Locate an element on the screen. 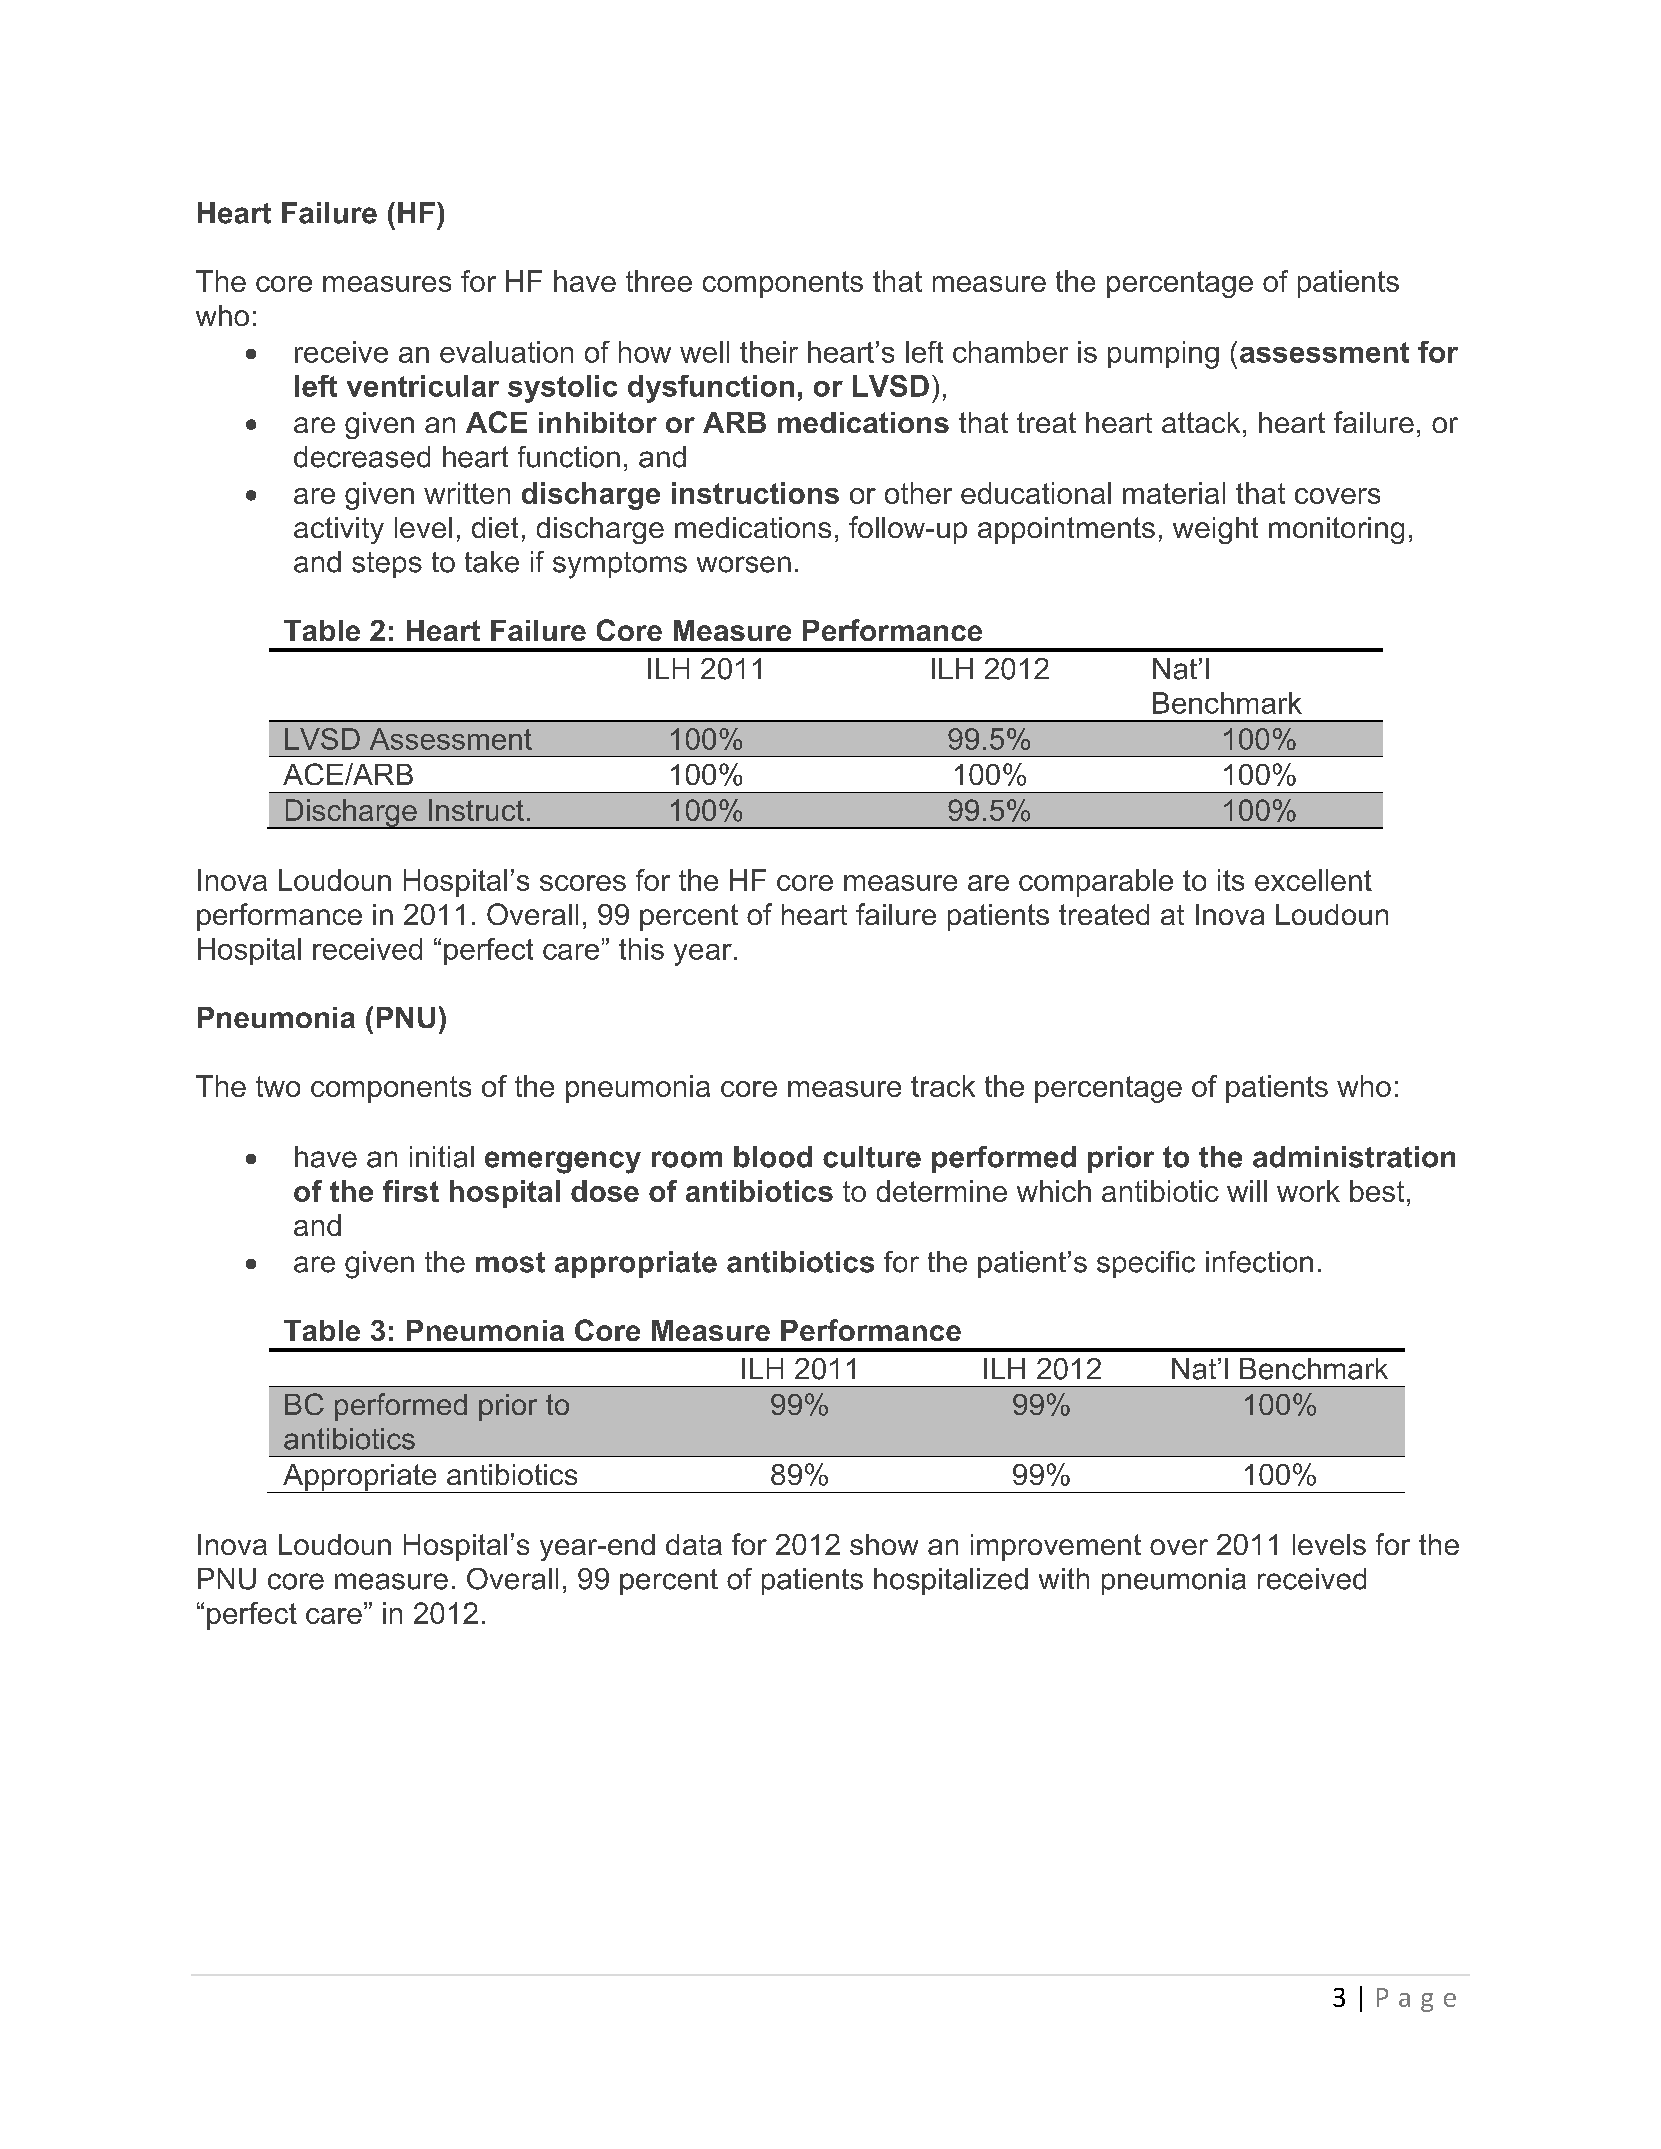  this is located at coordinates (641, 949).
